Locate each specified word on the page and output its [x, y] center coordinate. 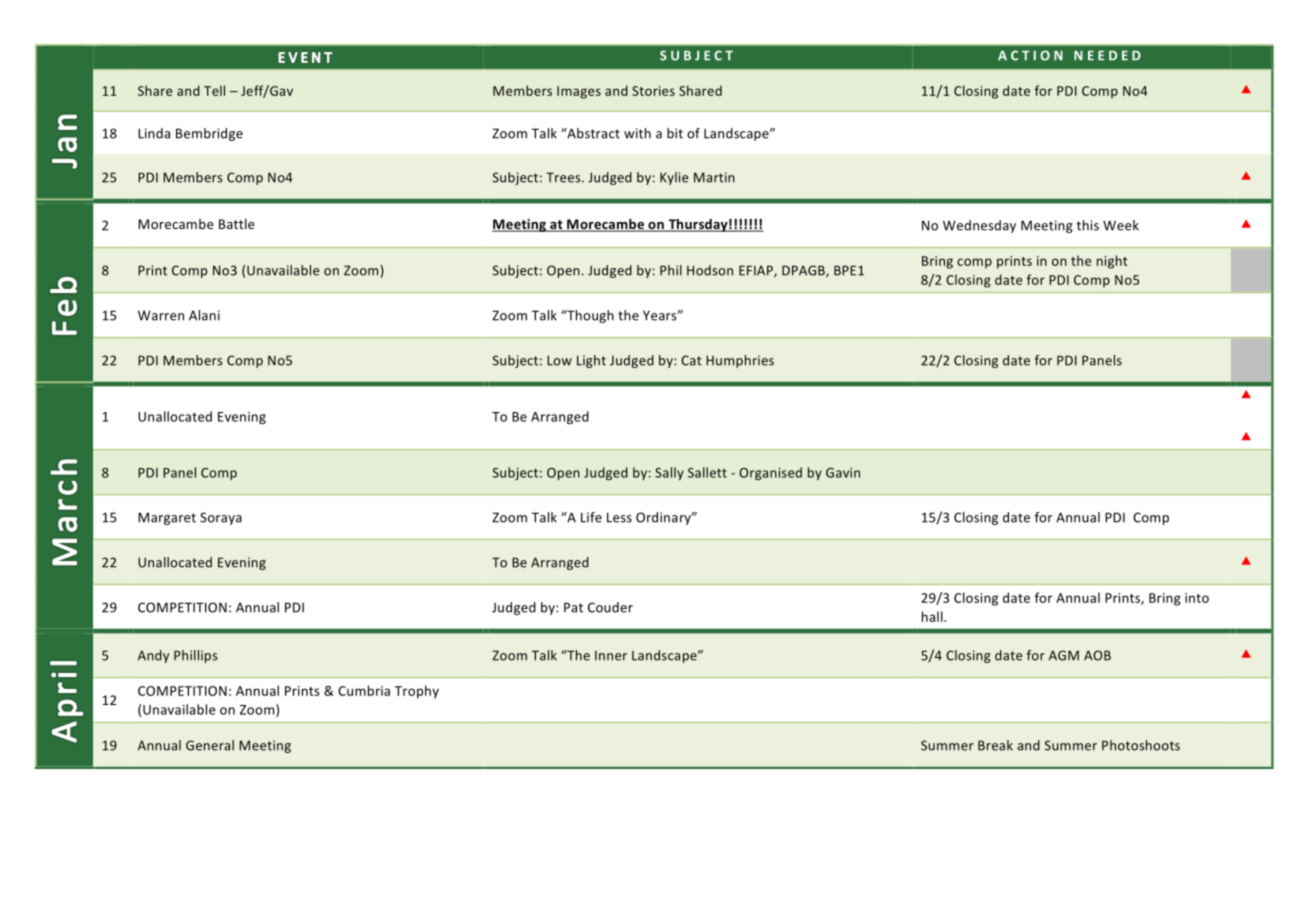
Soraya [221, 518]
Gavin [843, 473]
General [210, 745]
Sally [669, 473]
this [1088, 225]
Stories [653, 91]
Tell [214, 90]
